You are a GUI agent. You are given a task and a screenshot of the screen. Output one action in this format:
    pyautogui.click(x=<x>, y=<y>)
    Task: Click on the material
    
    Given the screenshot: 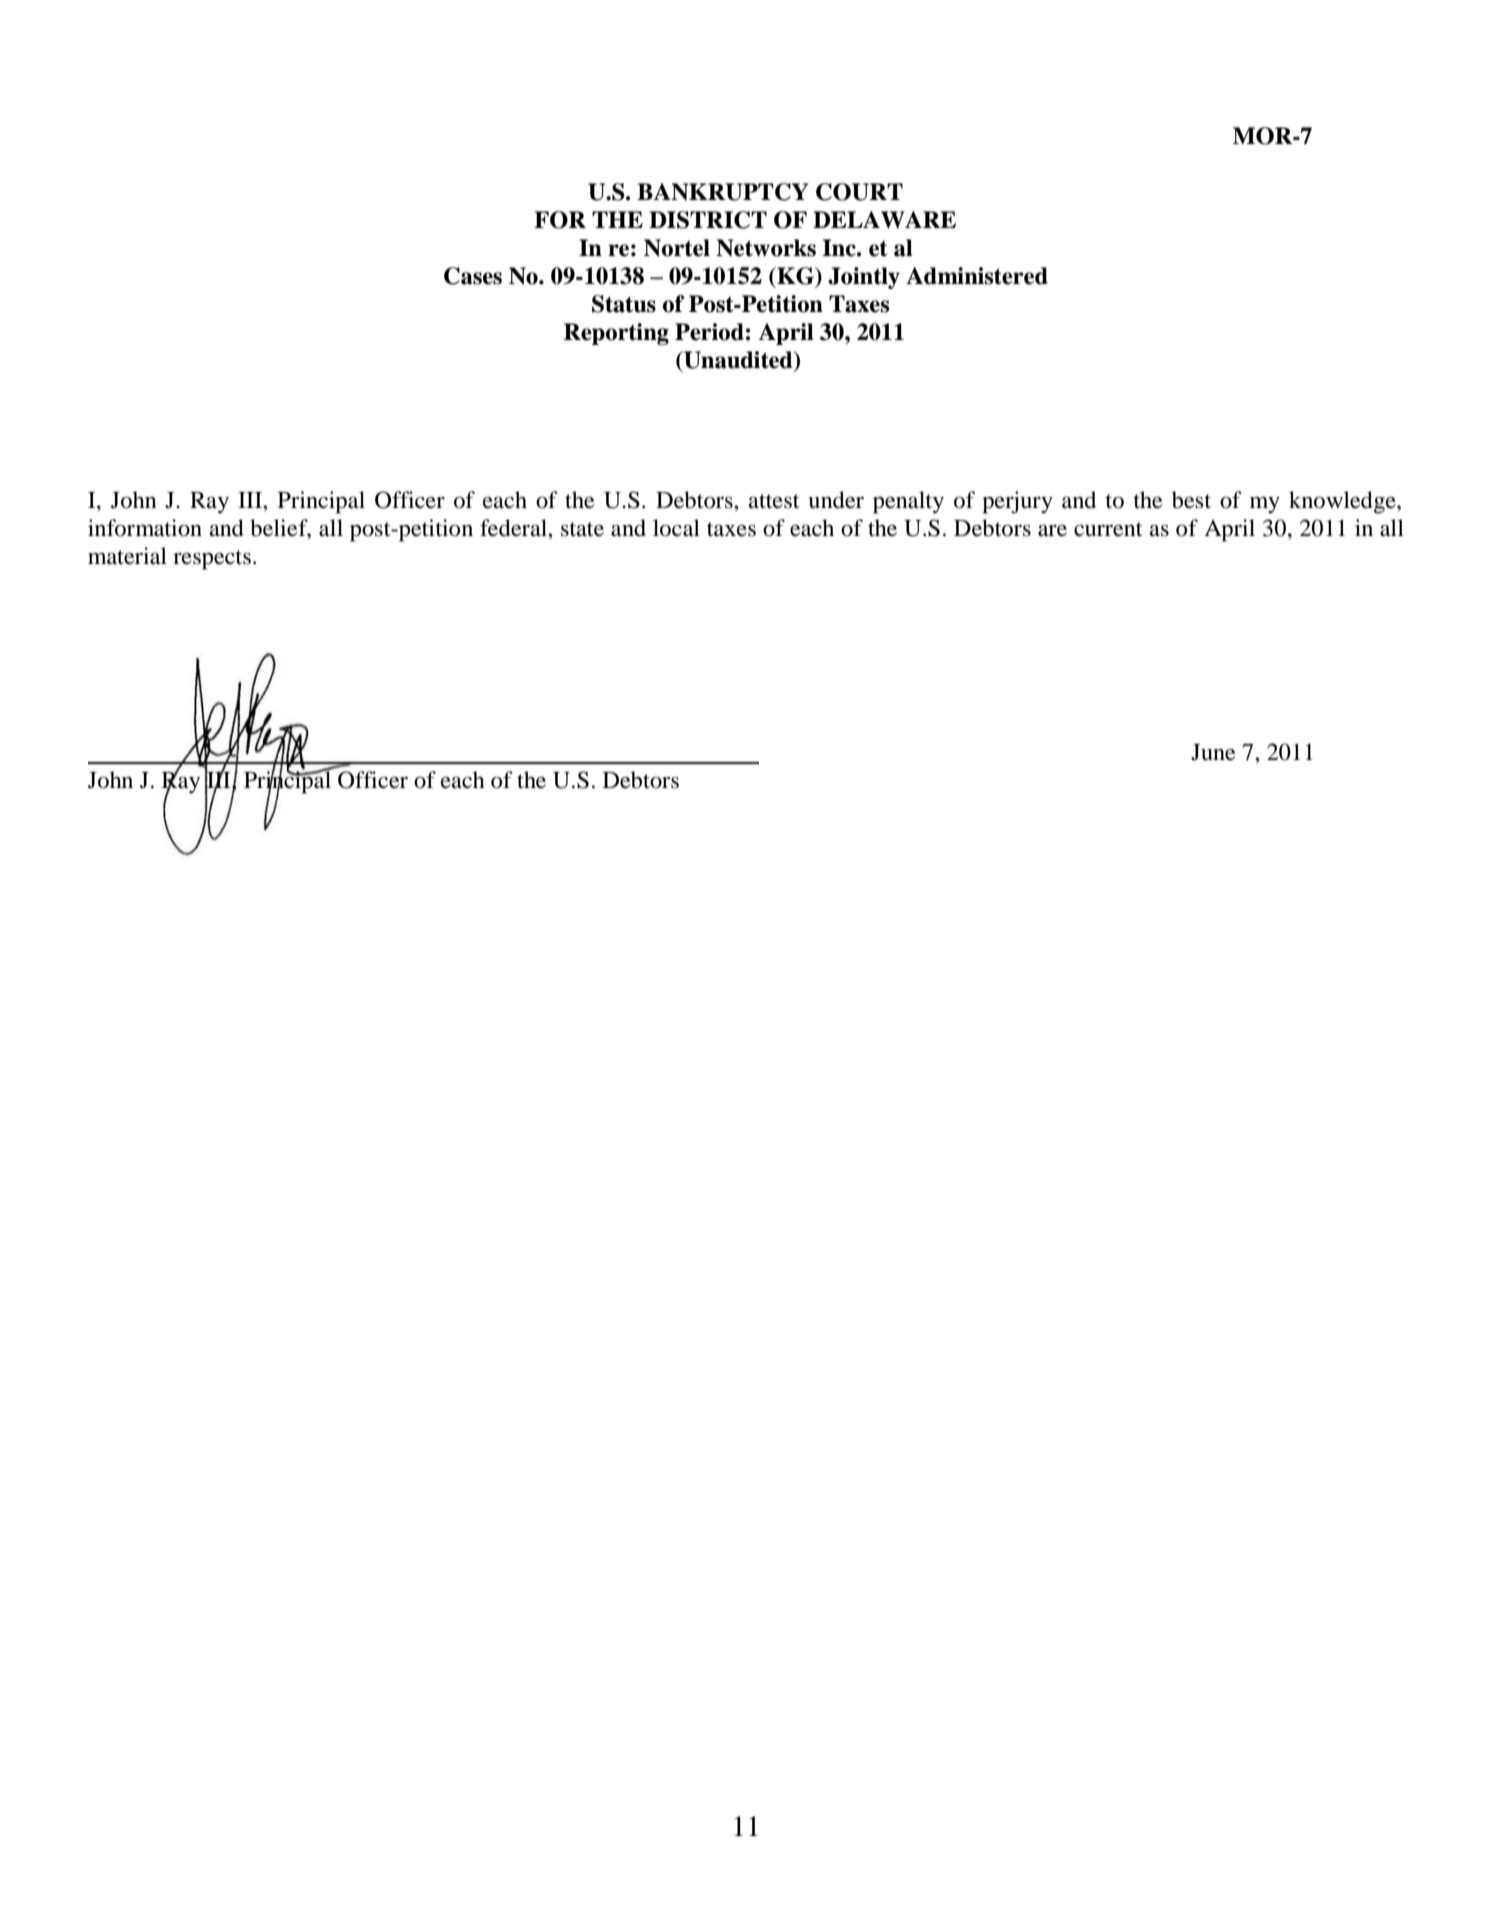 What is the action you would take?
    pyautogui.click(x=127, y=556)
